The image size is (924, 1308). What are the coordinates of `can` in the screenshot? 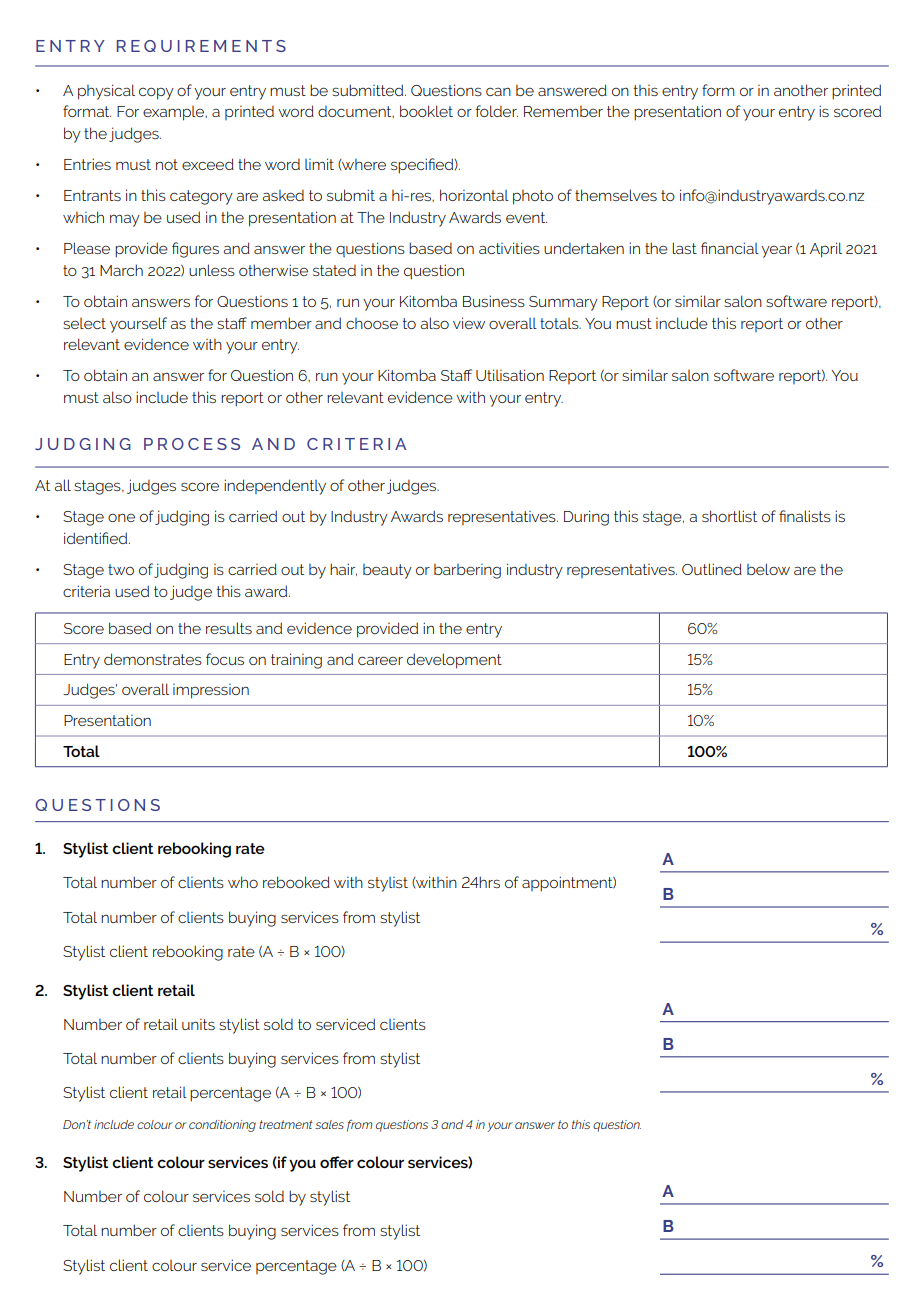 It's located at (498, 91).
